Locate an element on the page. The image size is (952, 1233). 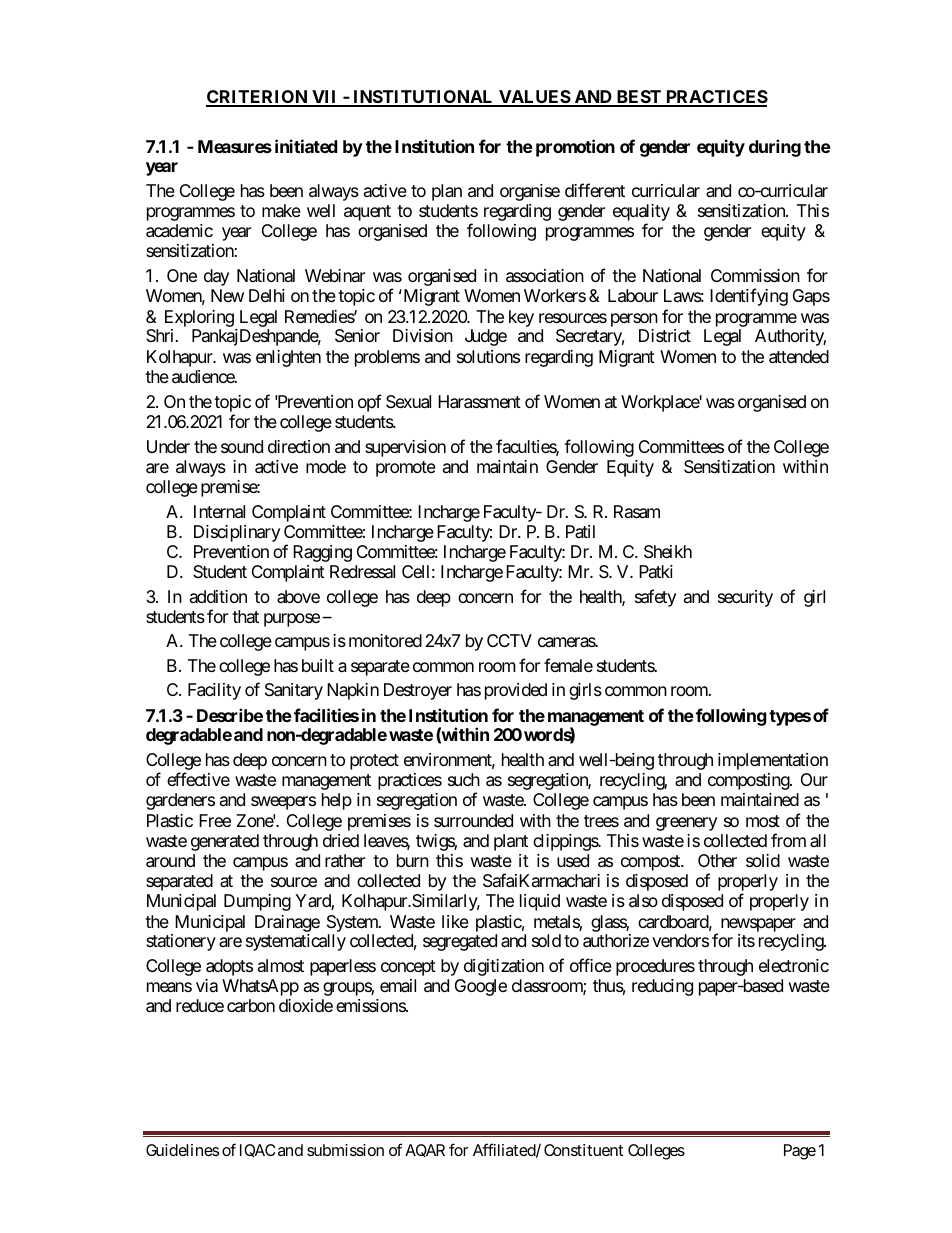
greenery is located at coordinates (686, 824).
